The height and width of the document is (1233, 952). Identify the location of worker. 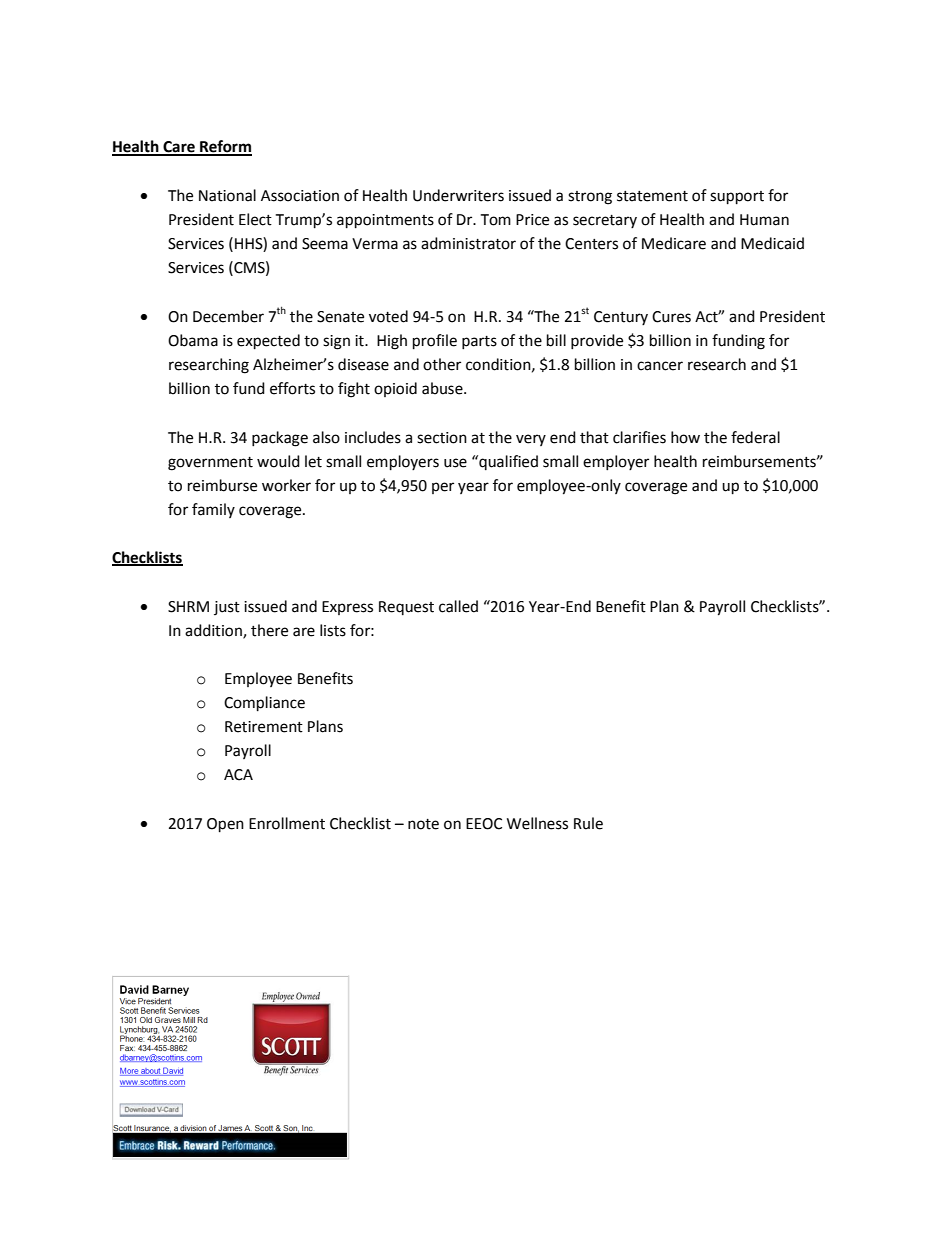
(286, 485).
